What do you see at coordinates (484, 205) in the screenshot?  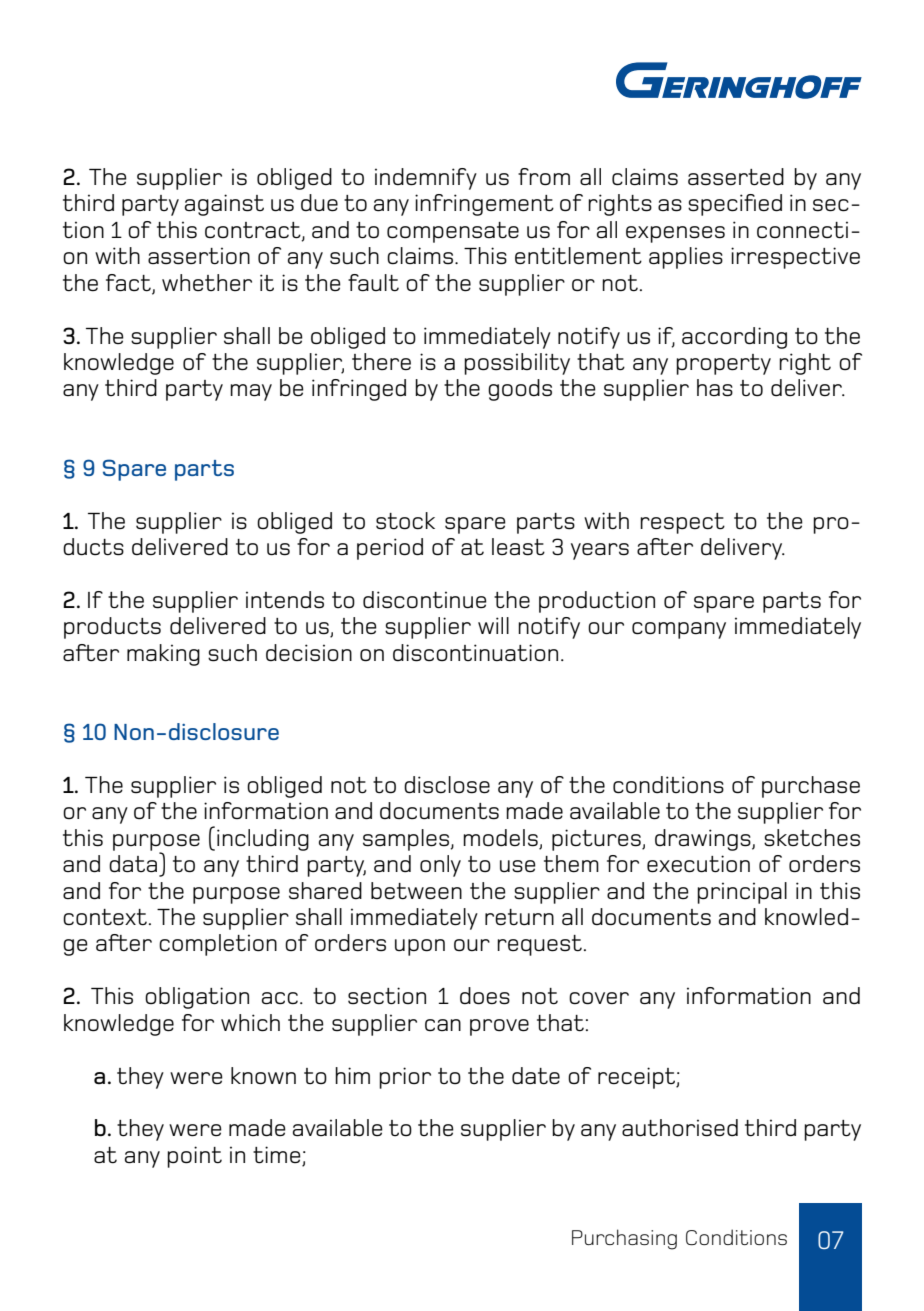 I see `infringement` at bounding box center [484, 205].
